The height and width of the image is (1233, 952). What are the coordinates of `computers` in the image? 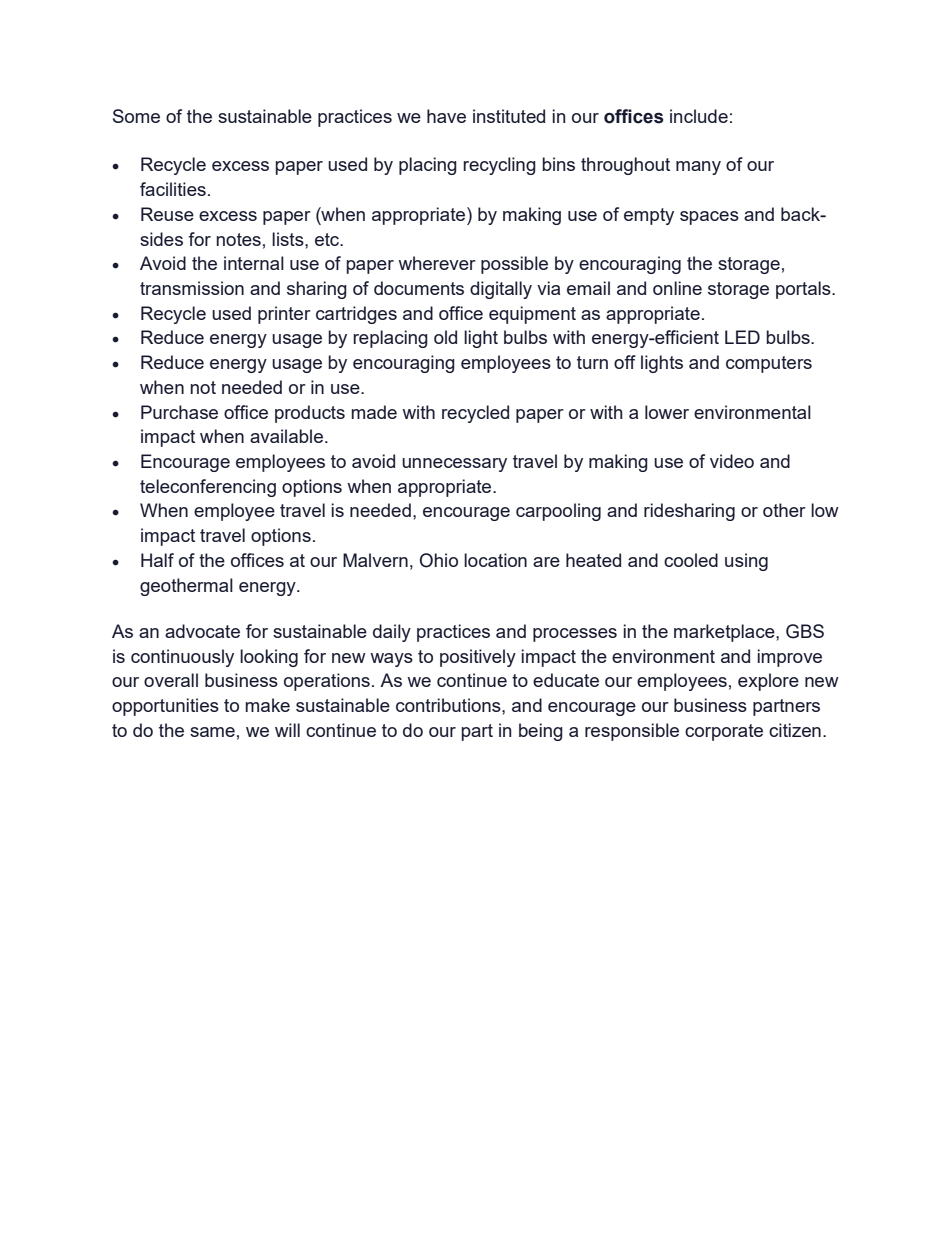 It's located at (769, 364).
